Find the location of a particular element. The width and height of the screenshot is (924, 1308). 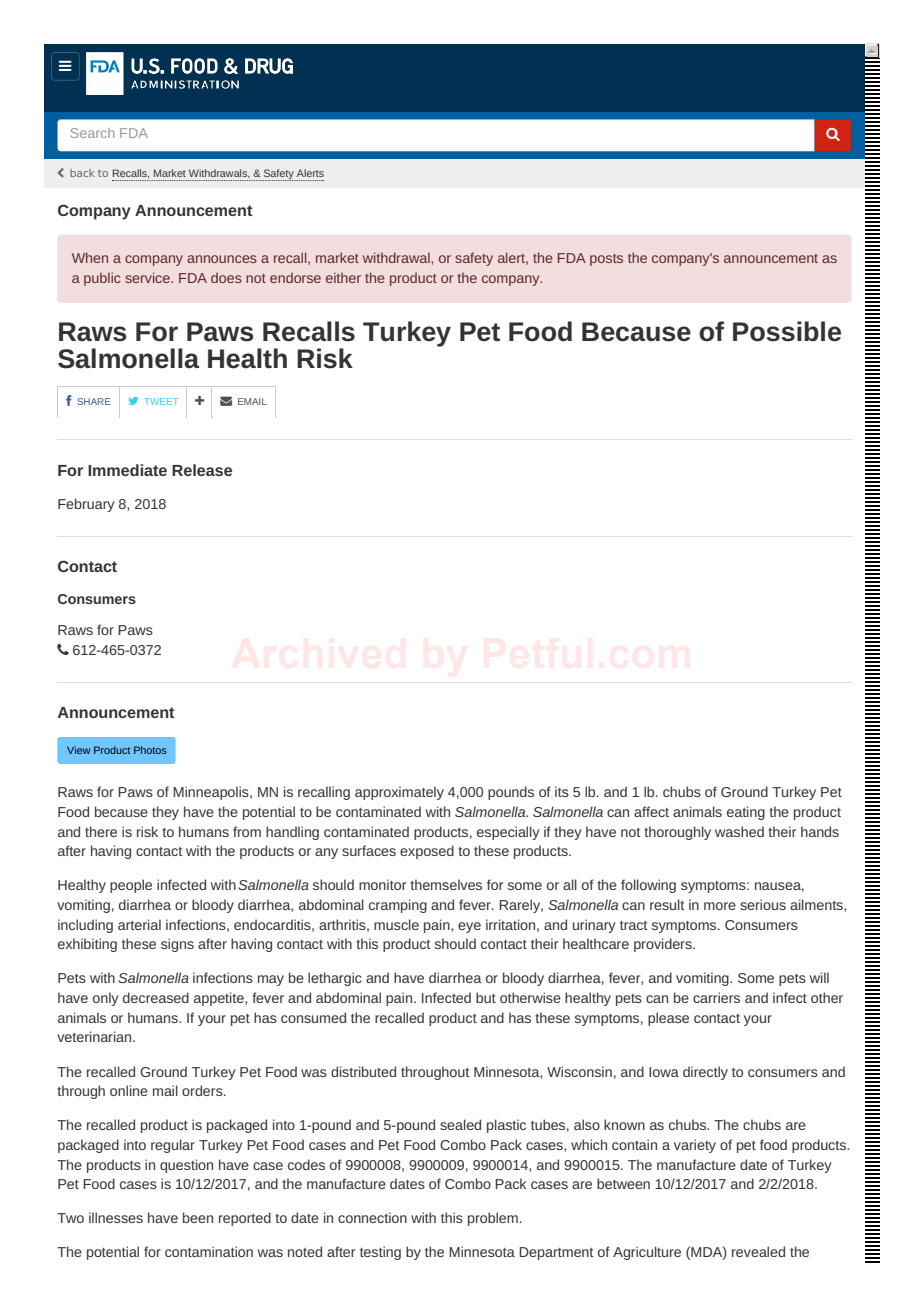

people is located at coordinates (131, 886).
